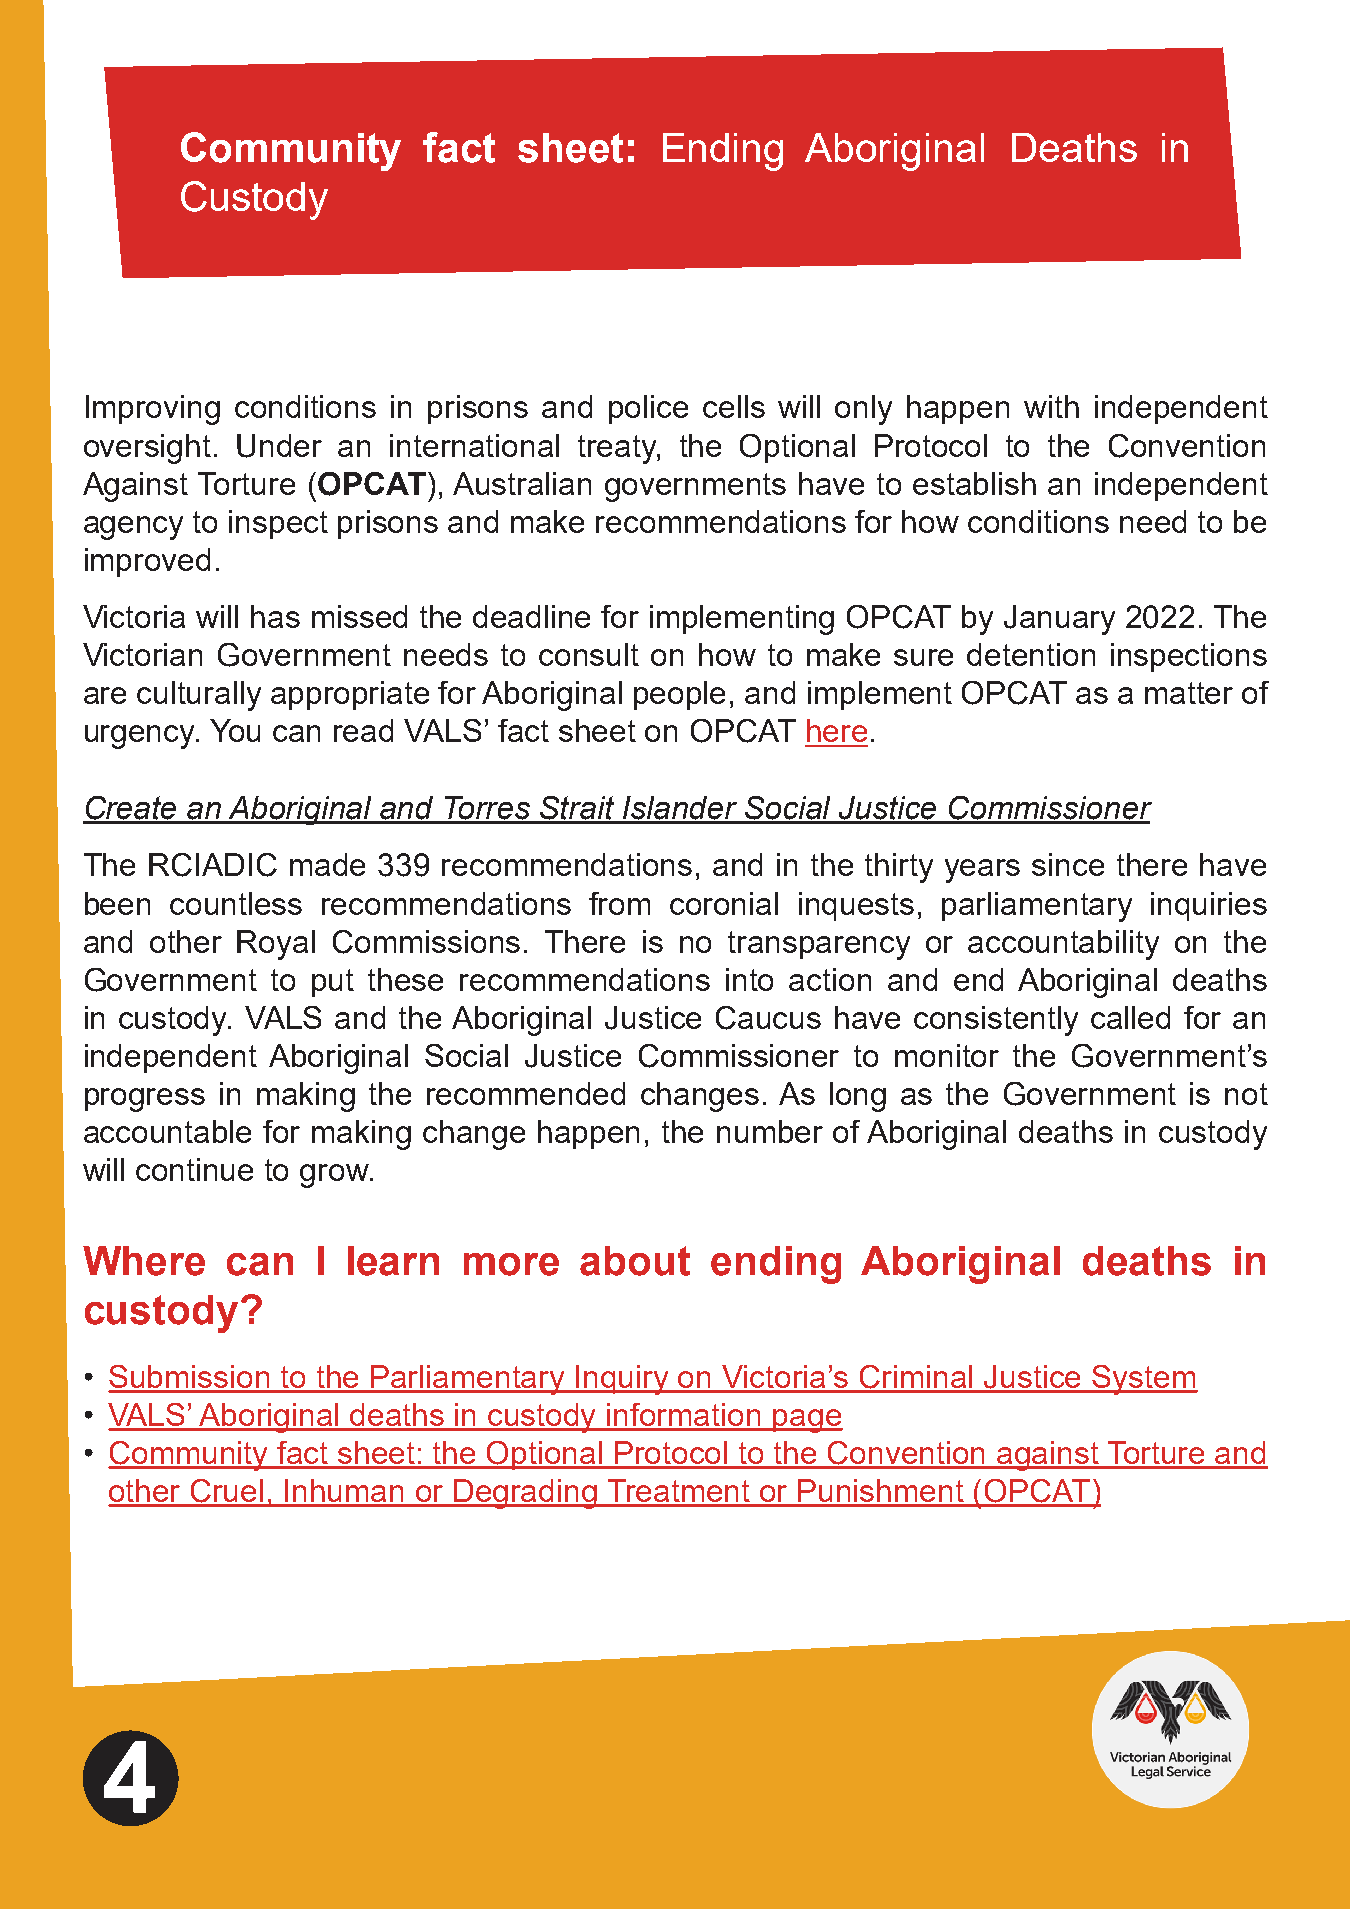  What do you see at coordinates (526, 1494) in the page?
I see `Degrading` at bounding box center [526, 1494].
